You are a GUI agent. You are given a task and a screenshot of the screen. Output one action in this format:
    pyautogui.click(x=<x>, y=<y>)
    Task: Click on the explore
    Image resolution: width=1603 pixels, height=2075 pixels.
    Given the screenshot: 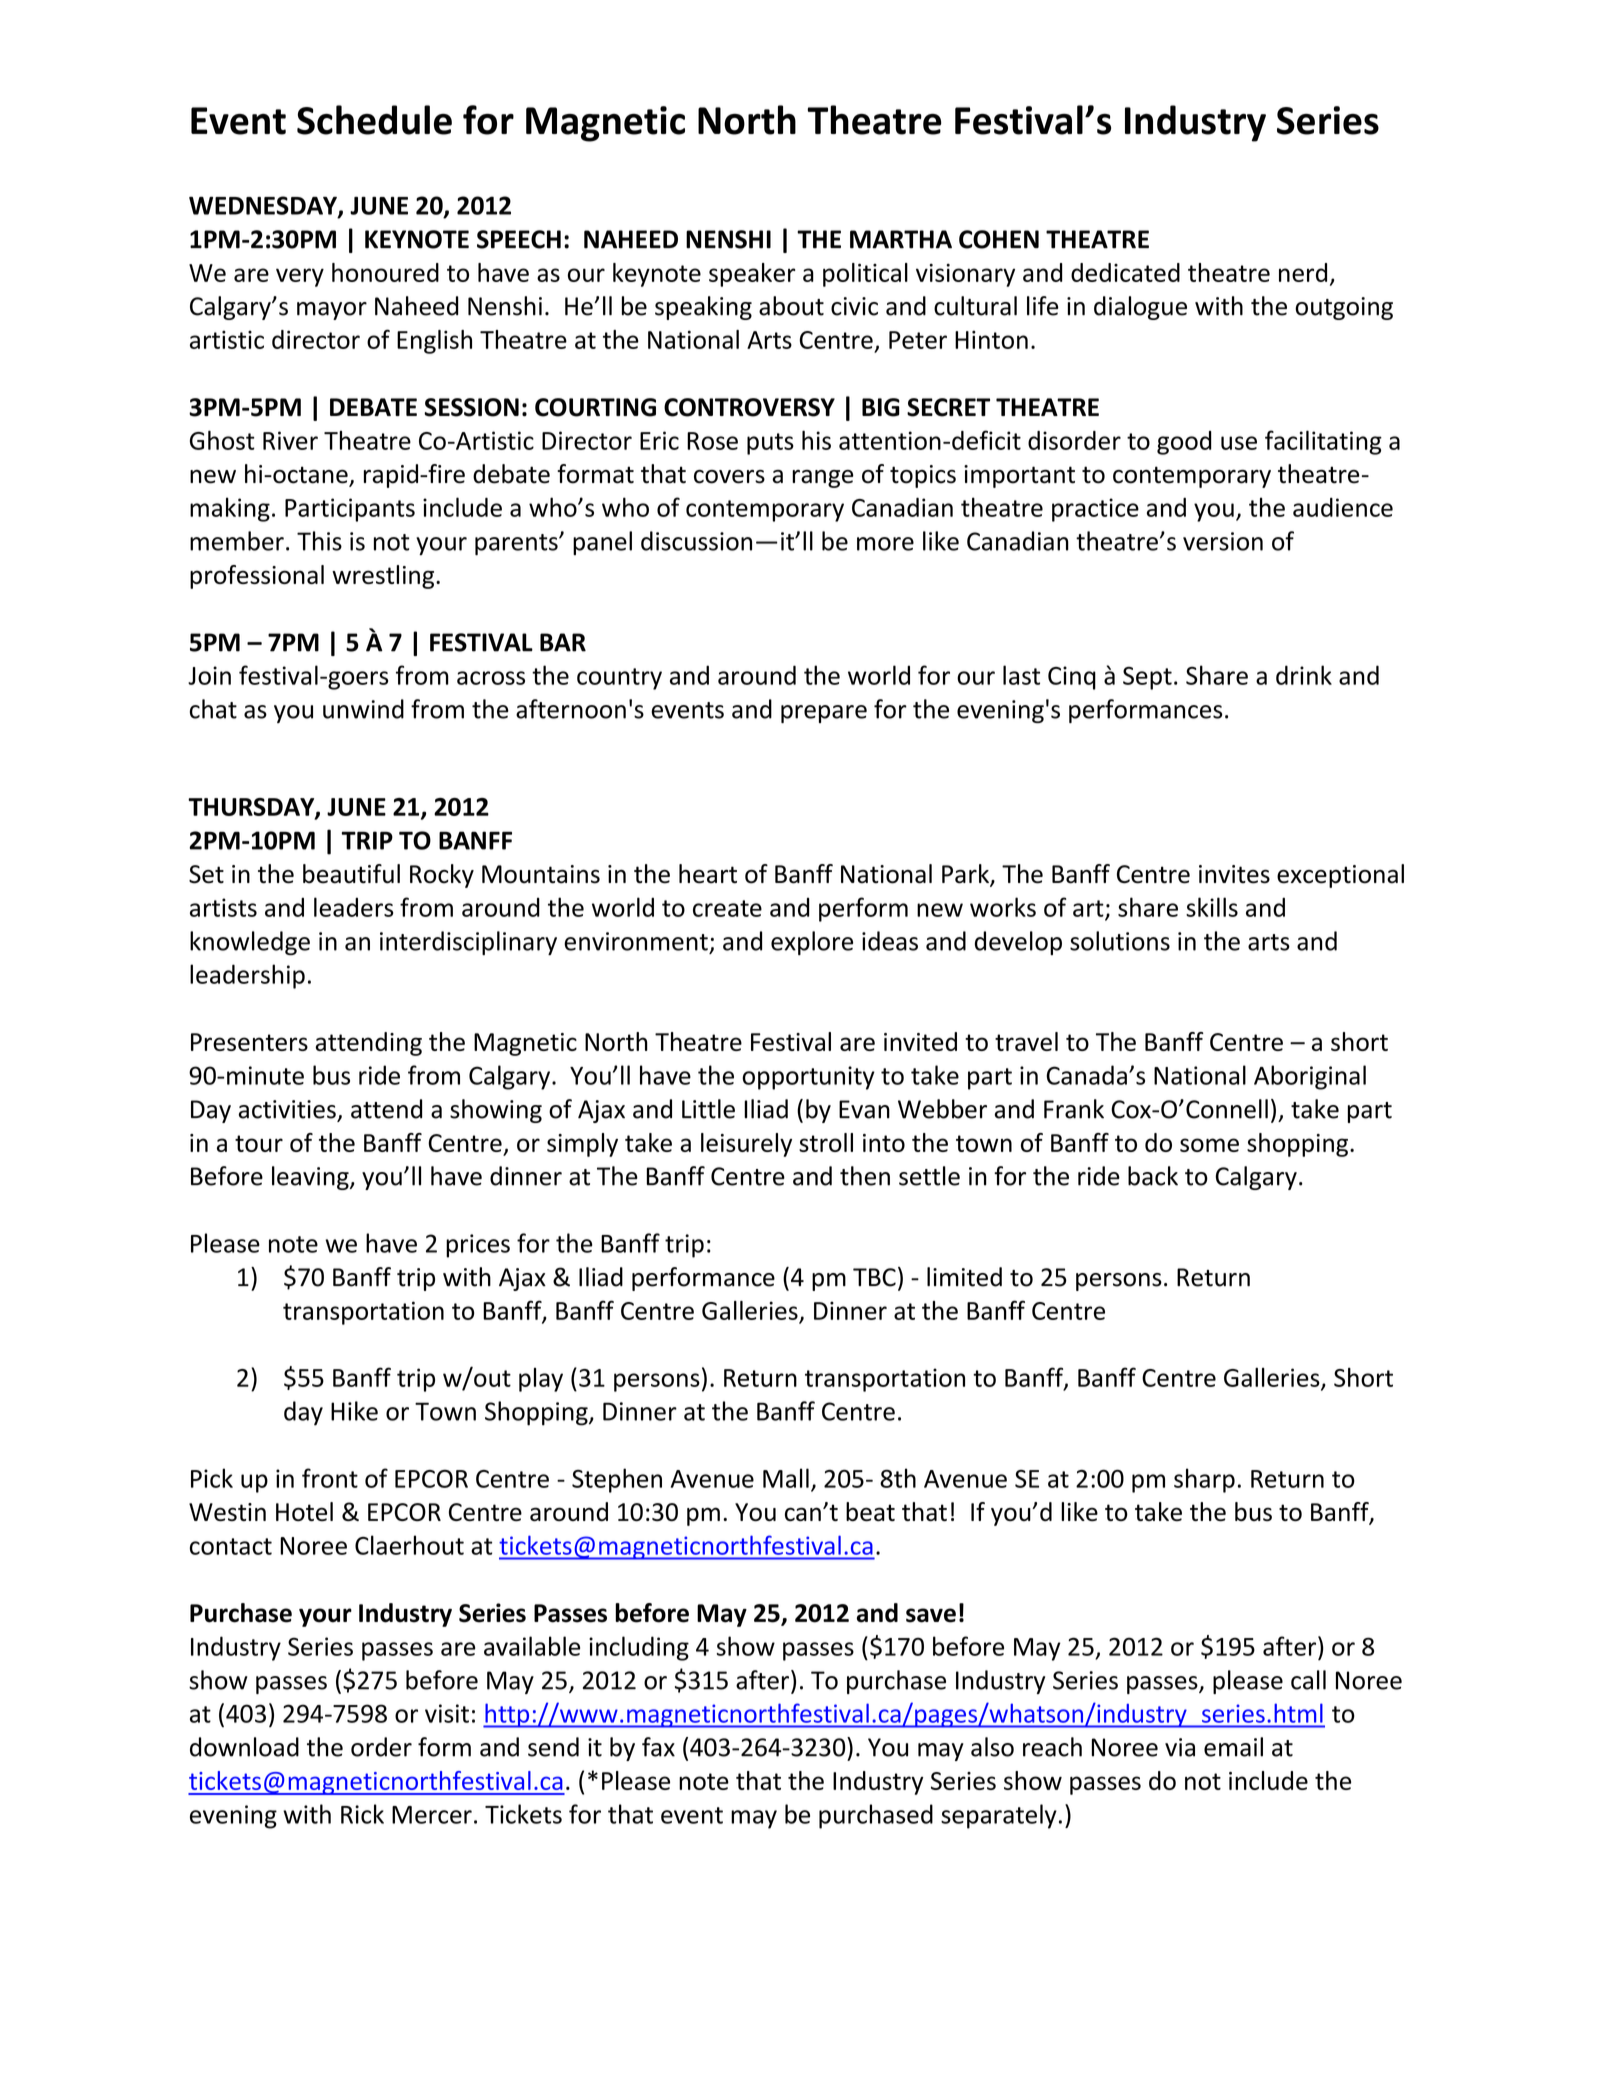 What is the action you would take?
    pyautogui.click(x=812, y=943)
